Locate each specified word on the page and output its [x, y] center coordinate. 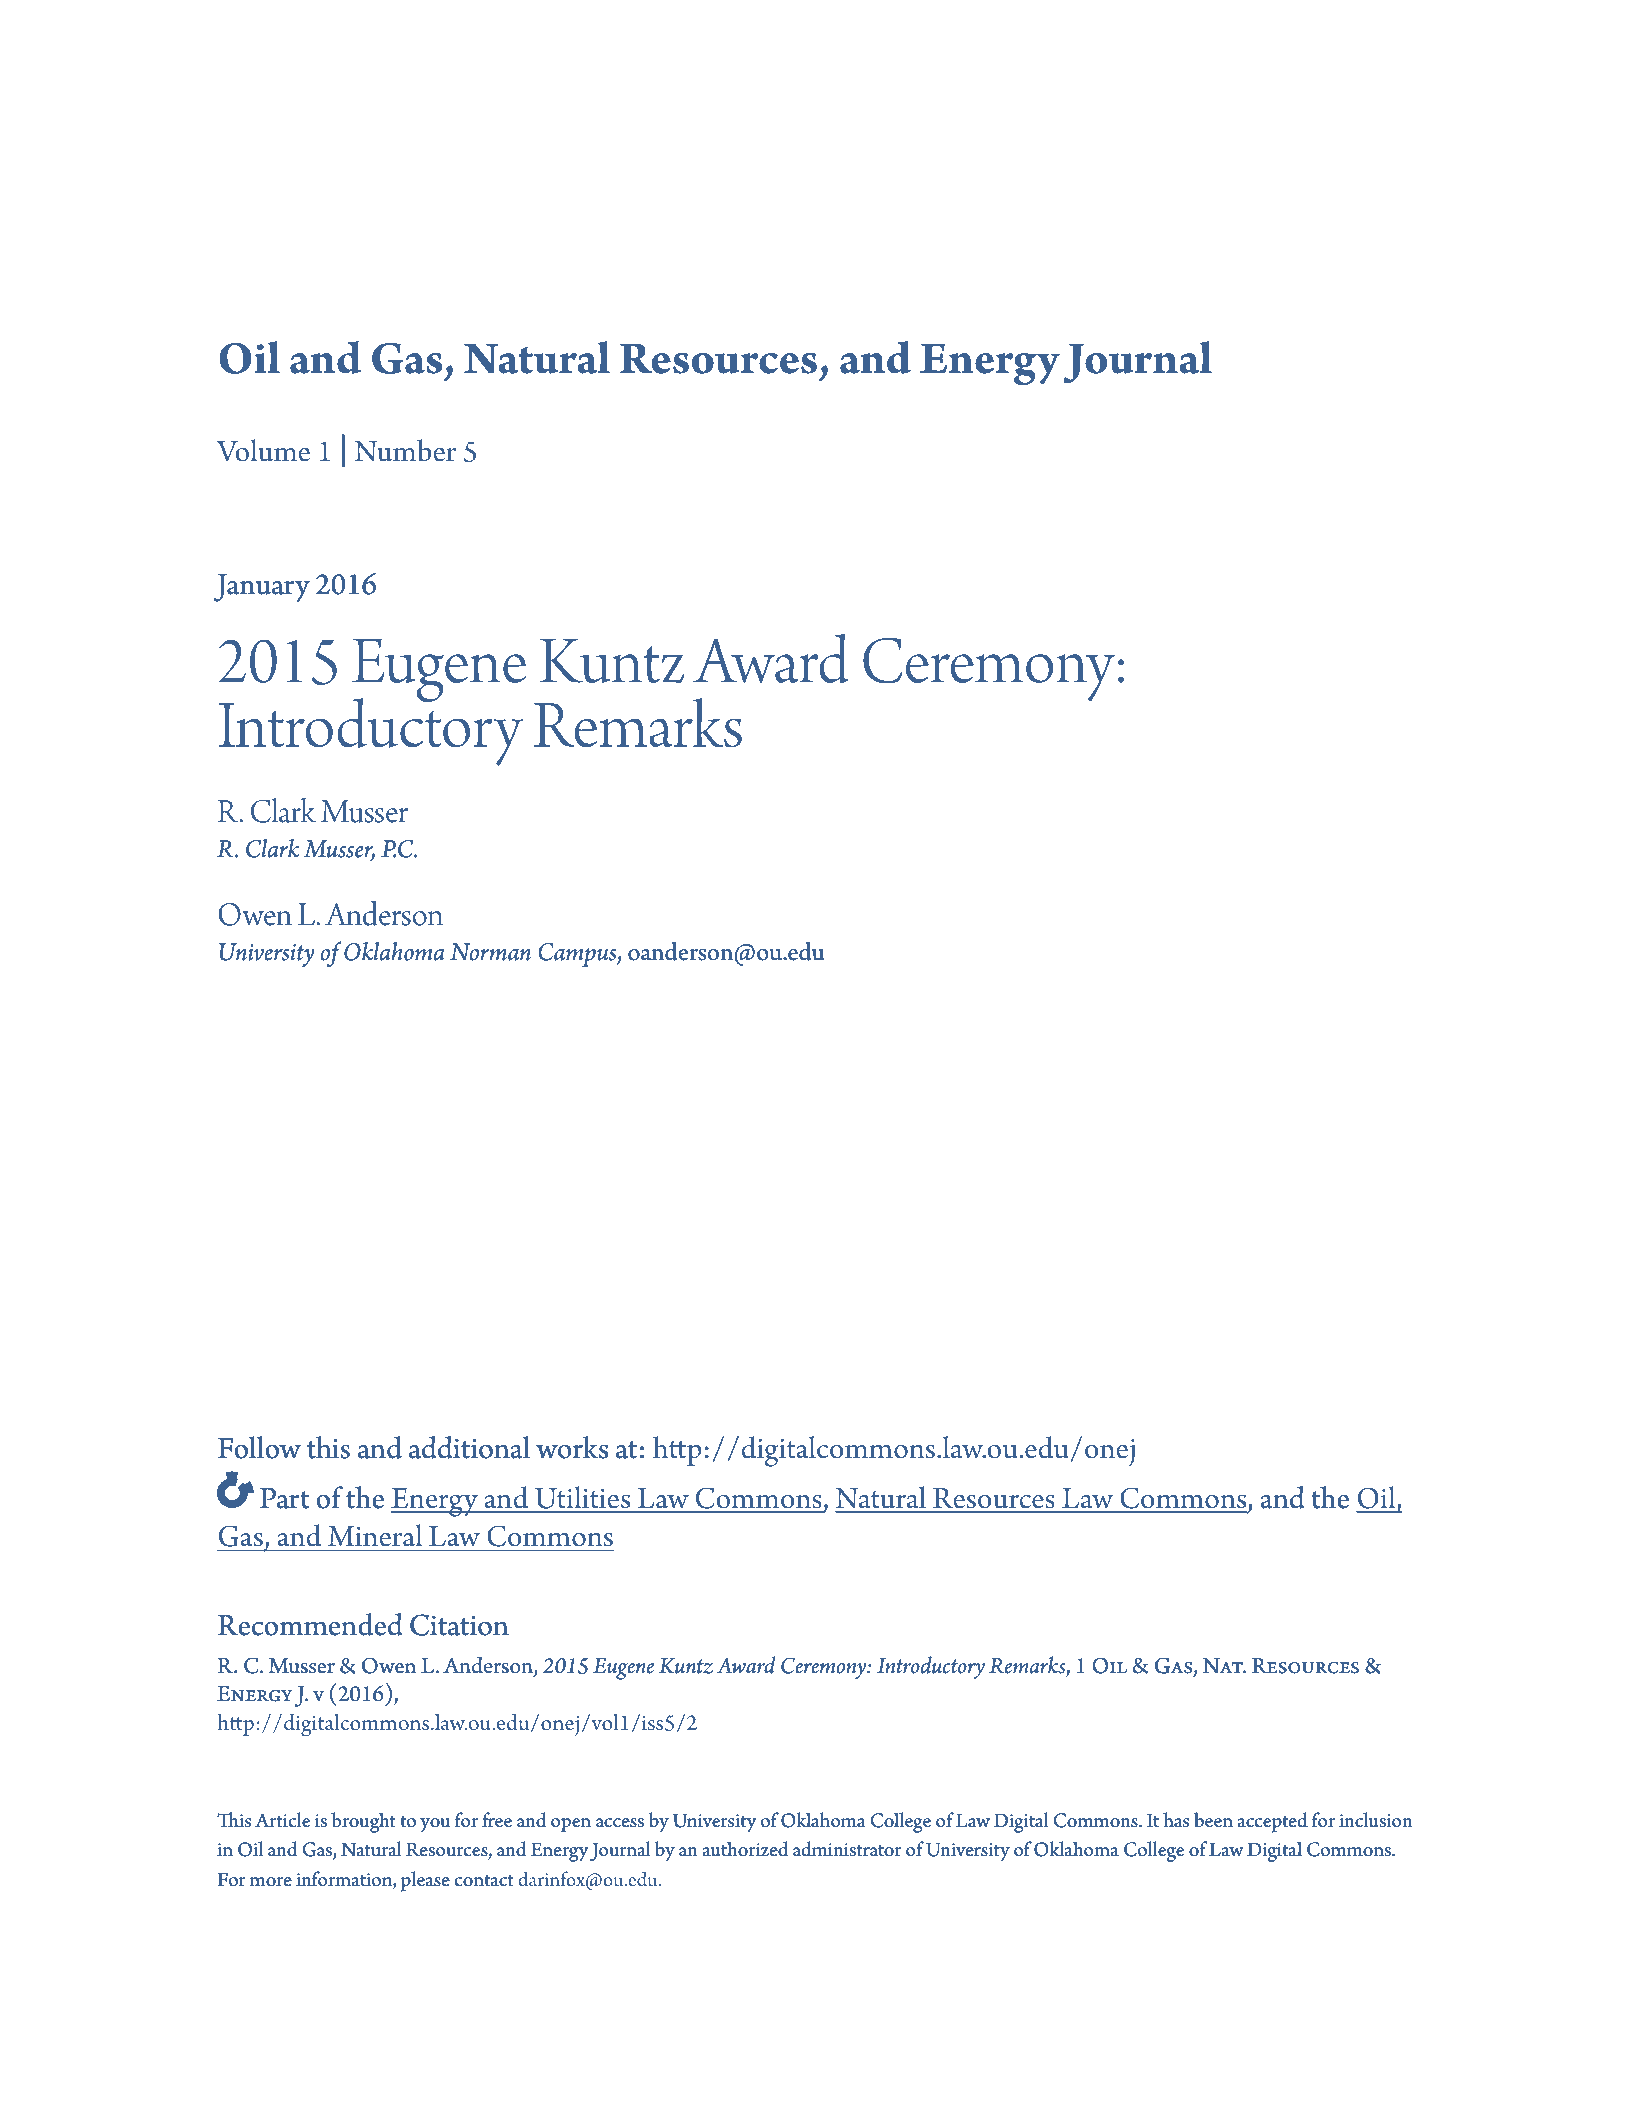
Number [405, 450]
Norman [490, 952]
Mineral [375, 1535]
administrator [847, 1849]
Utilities [582, 1497]
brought [363, 1822]
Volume [263, 450]
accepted [1272, 1822]
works [572, 1447]
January [262, 588]
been [1213, 1820]
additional [469, 1447]
